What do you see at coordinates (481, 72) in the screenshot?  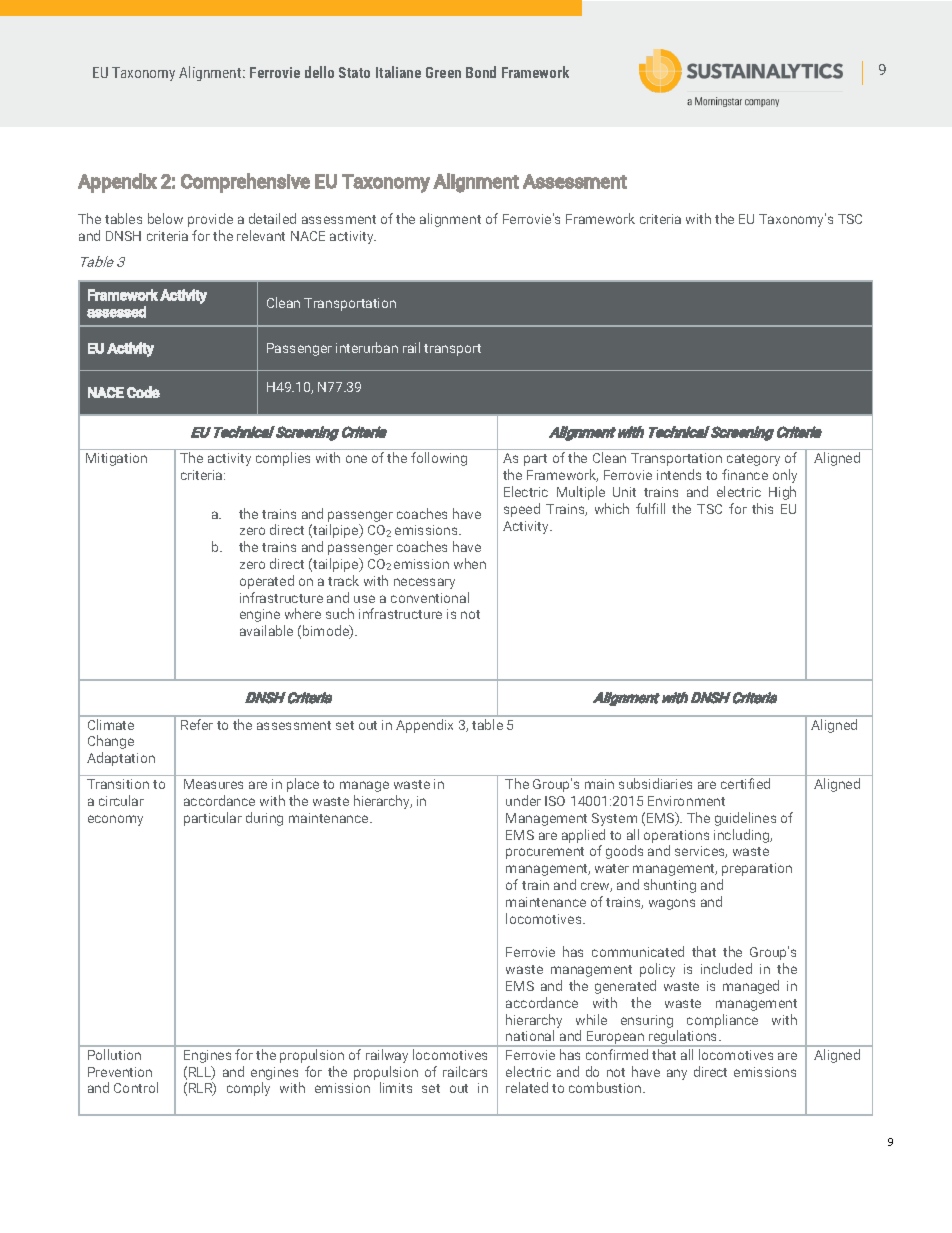 I see `Bond` at bounding box center [481, 72].
